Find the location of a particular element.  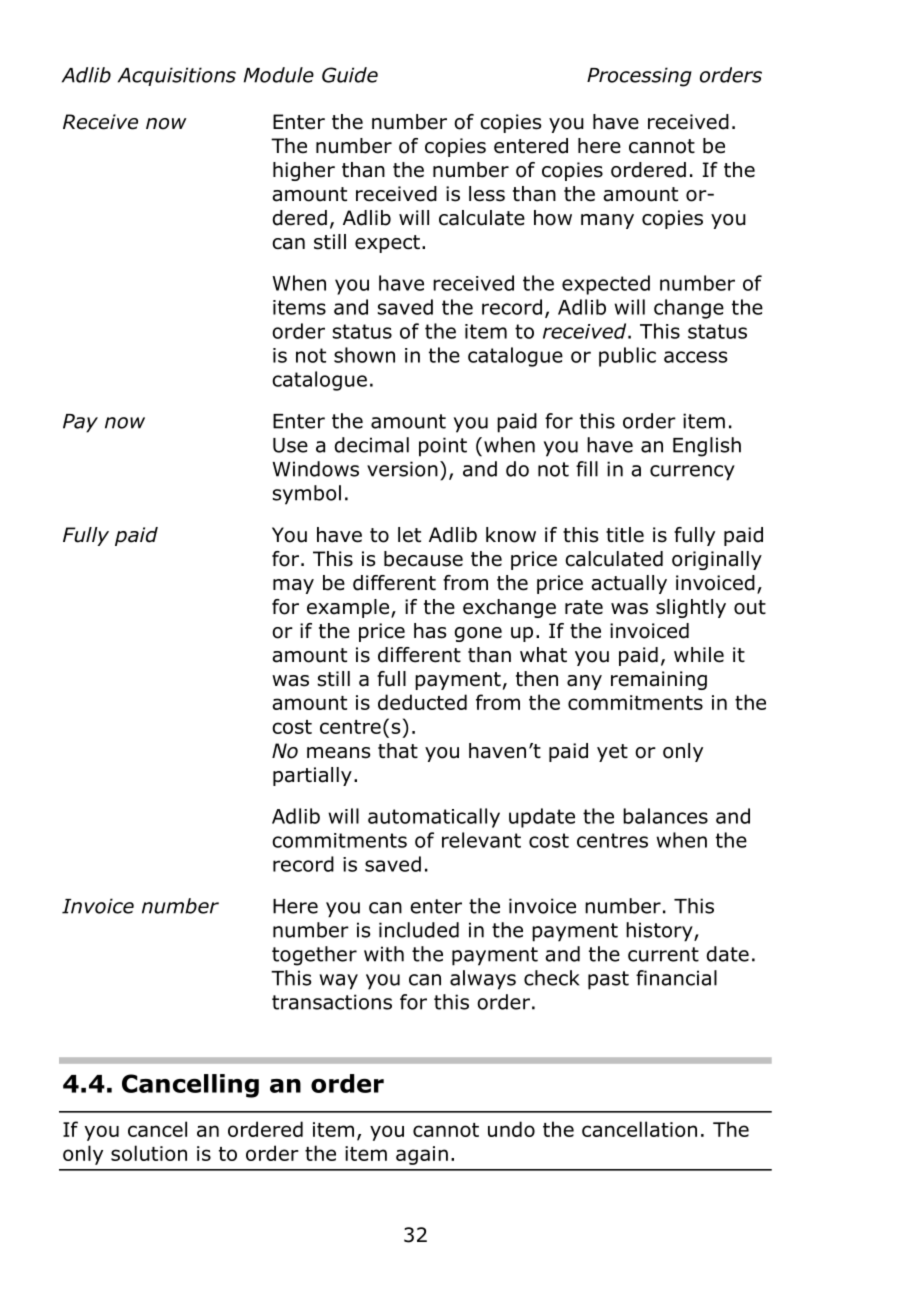

Processing is located at coordinates (639, 77).
